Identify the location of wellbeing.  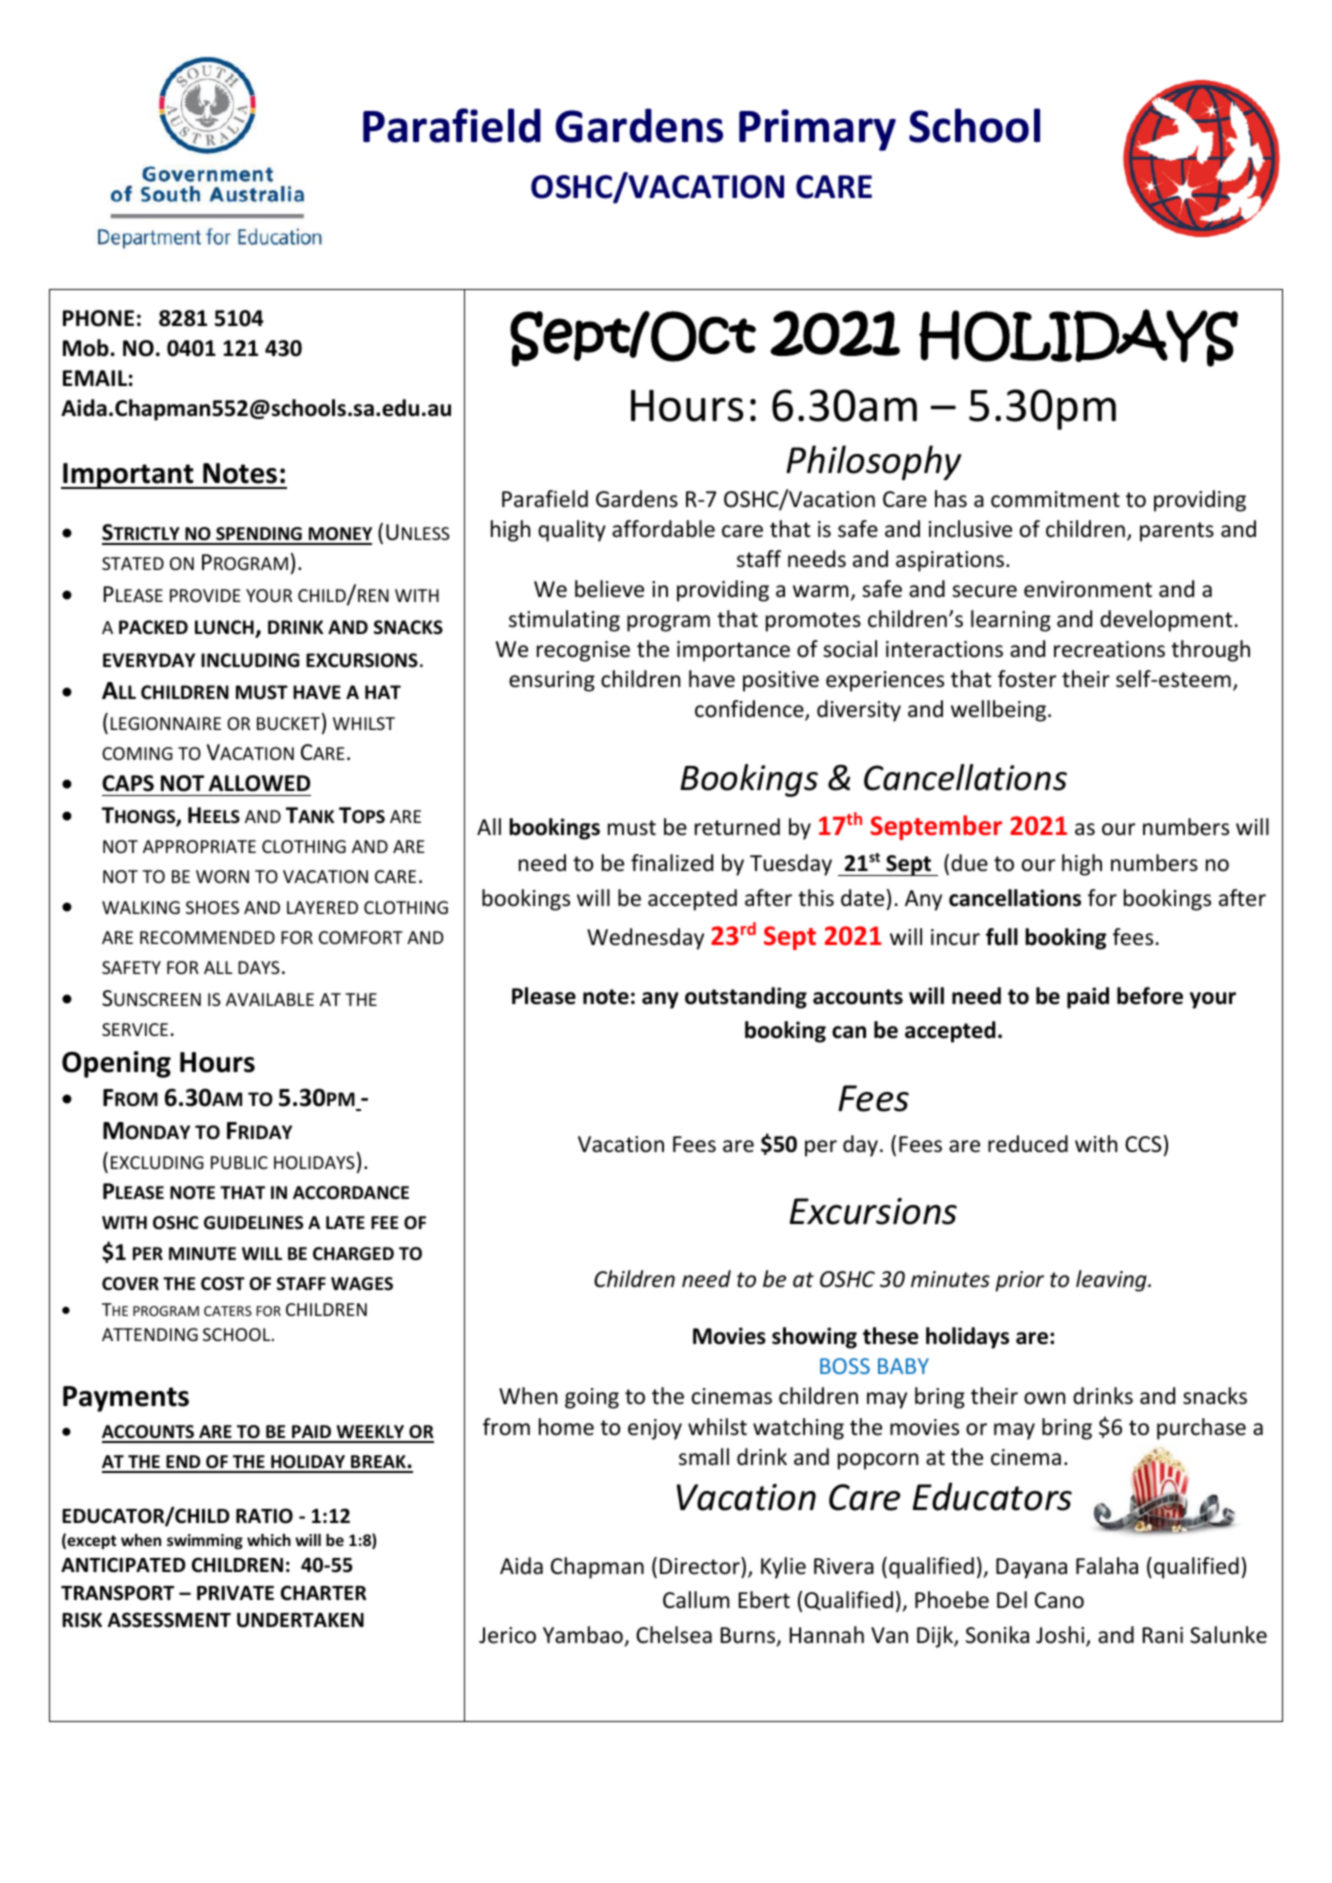
(1000, 711).
